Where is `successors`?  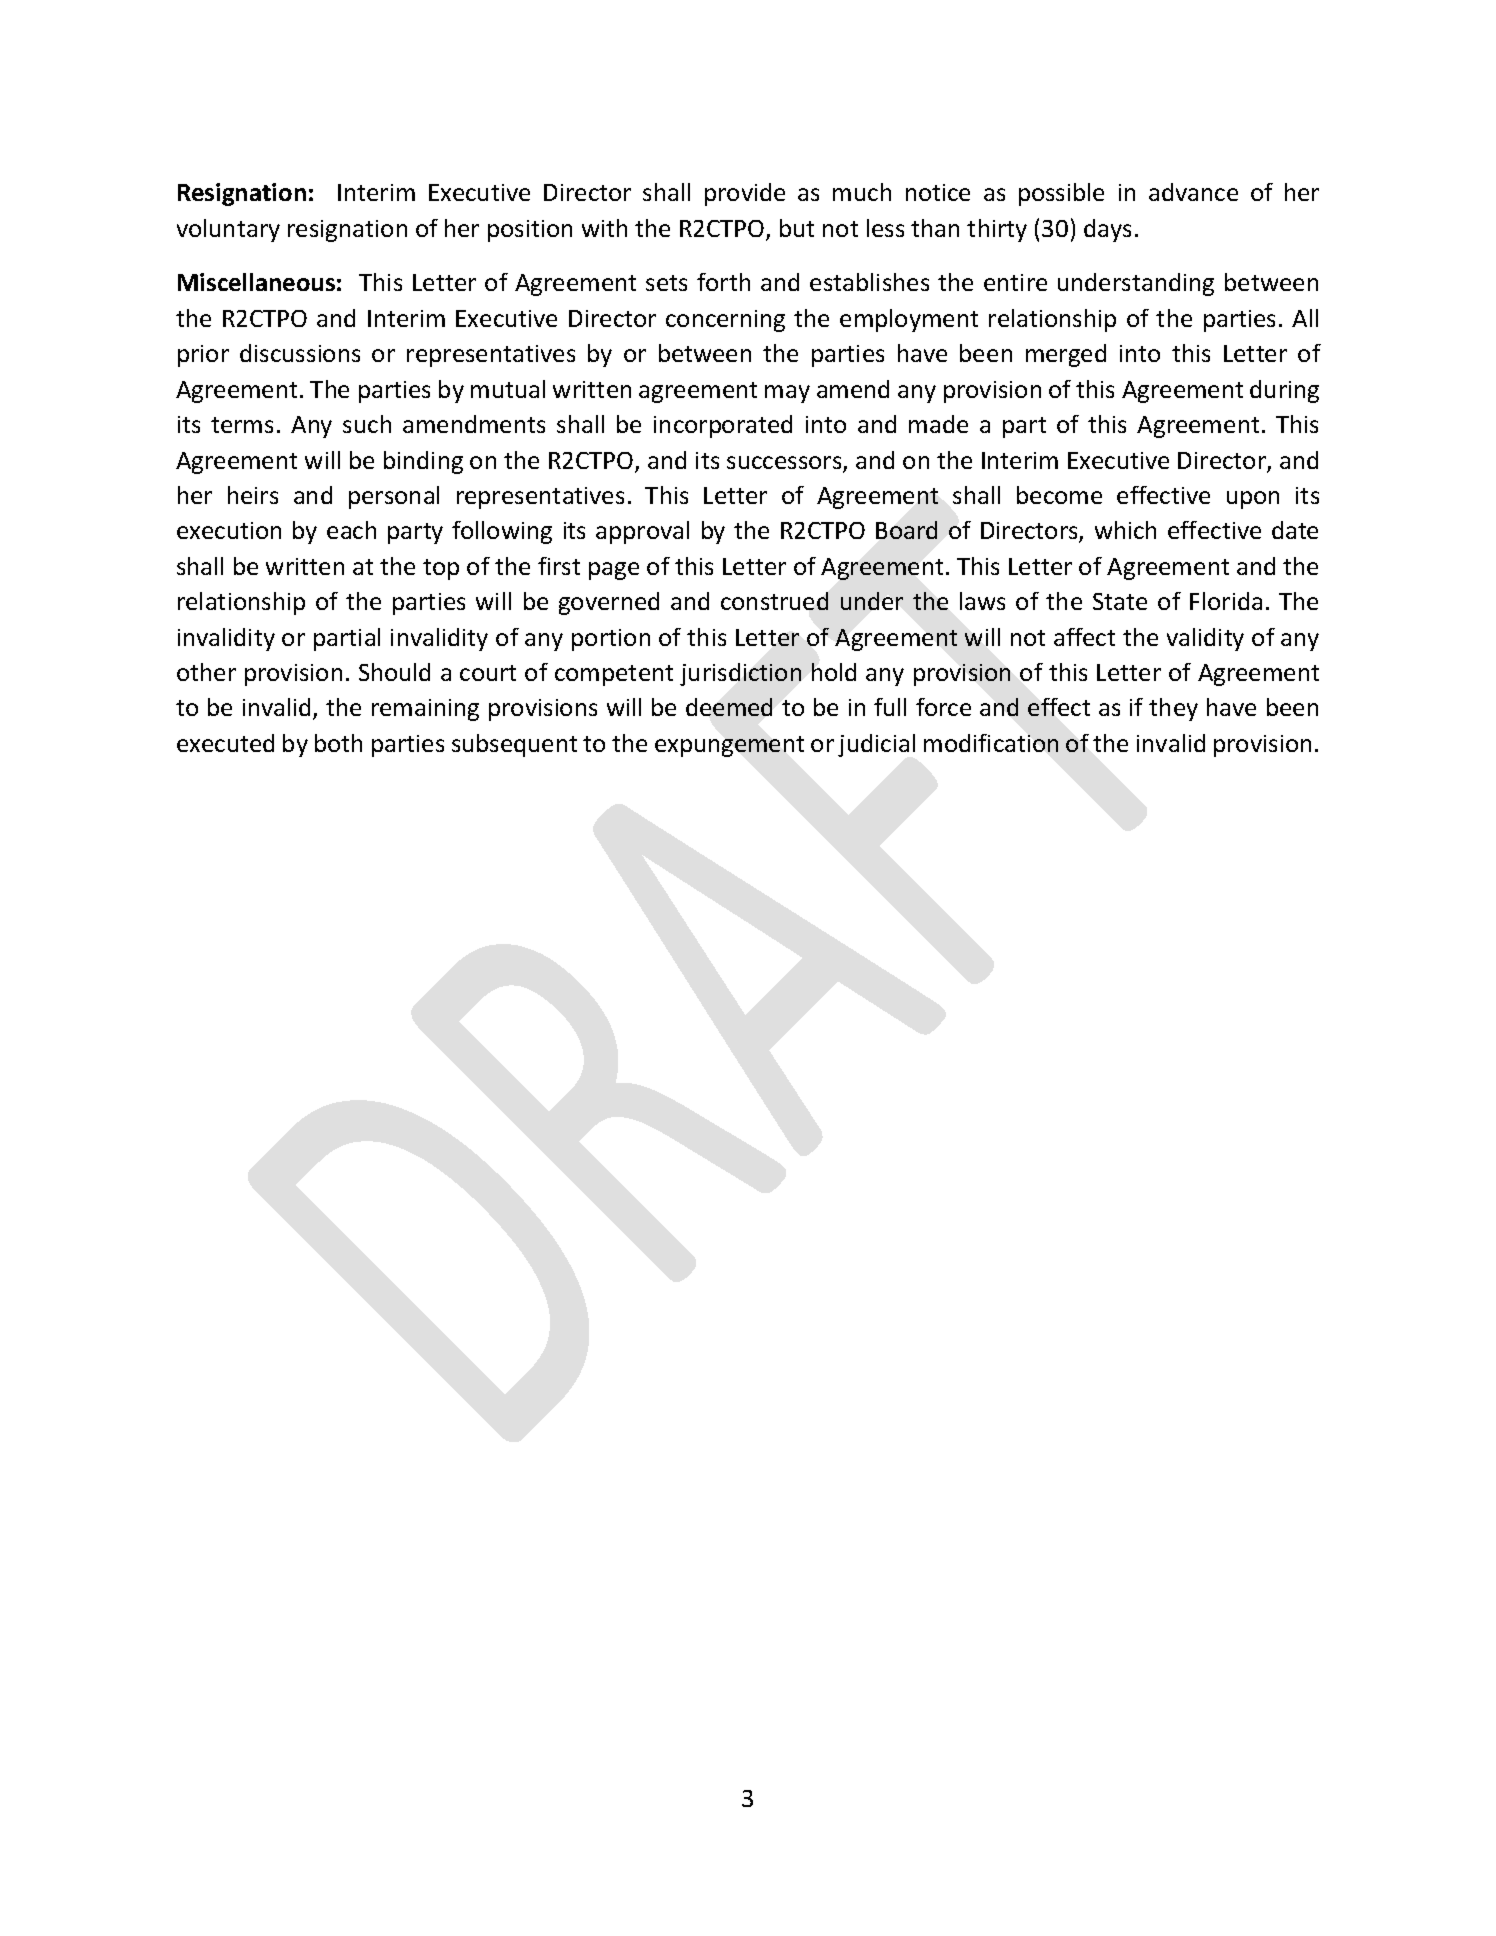
successors is located at coordinates (785, 464).
